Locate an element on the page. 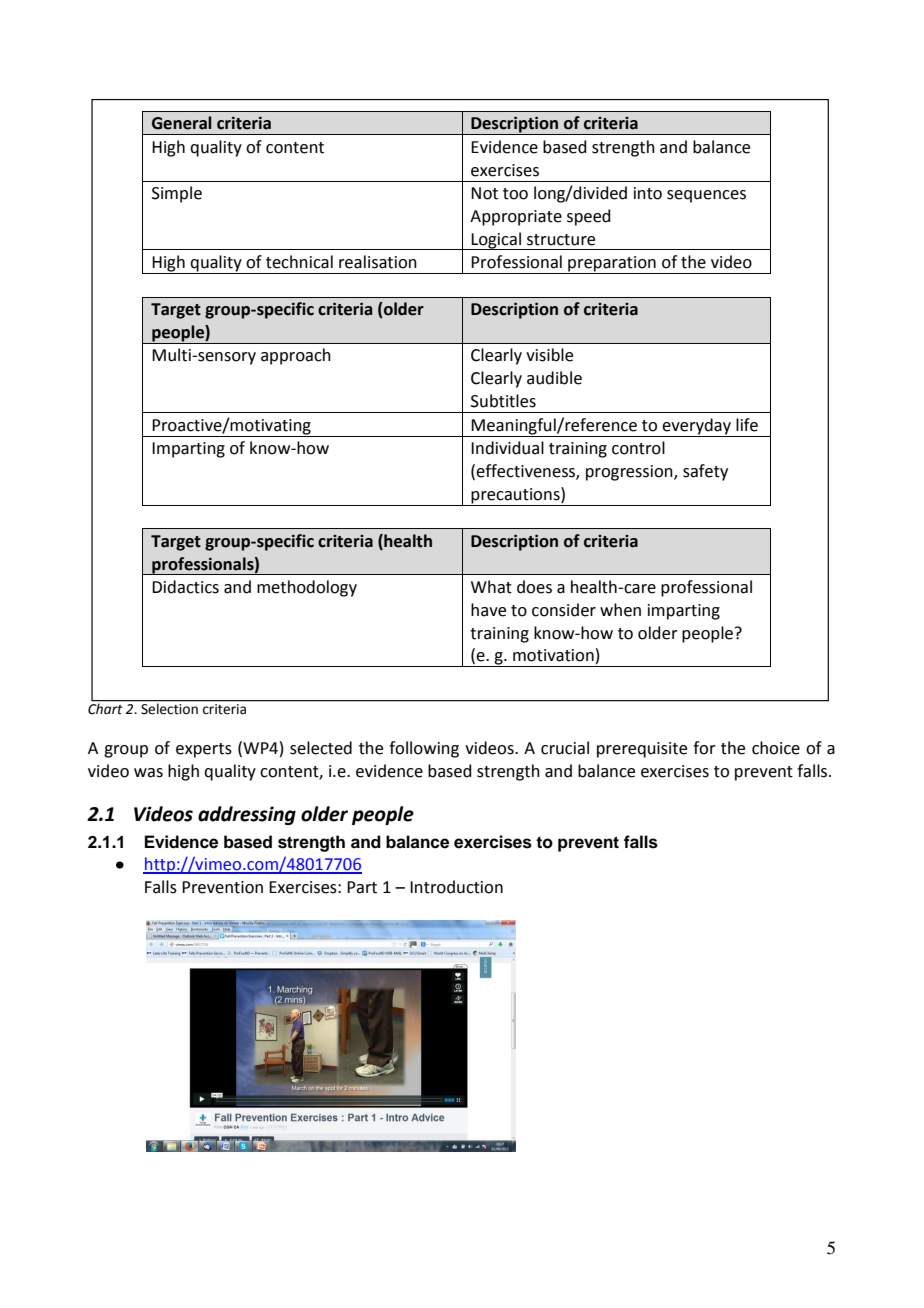  safety is located at coordinates (705, 472).
